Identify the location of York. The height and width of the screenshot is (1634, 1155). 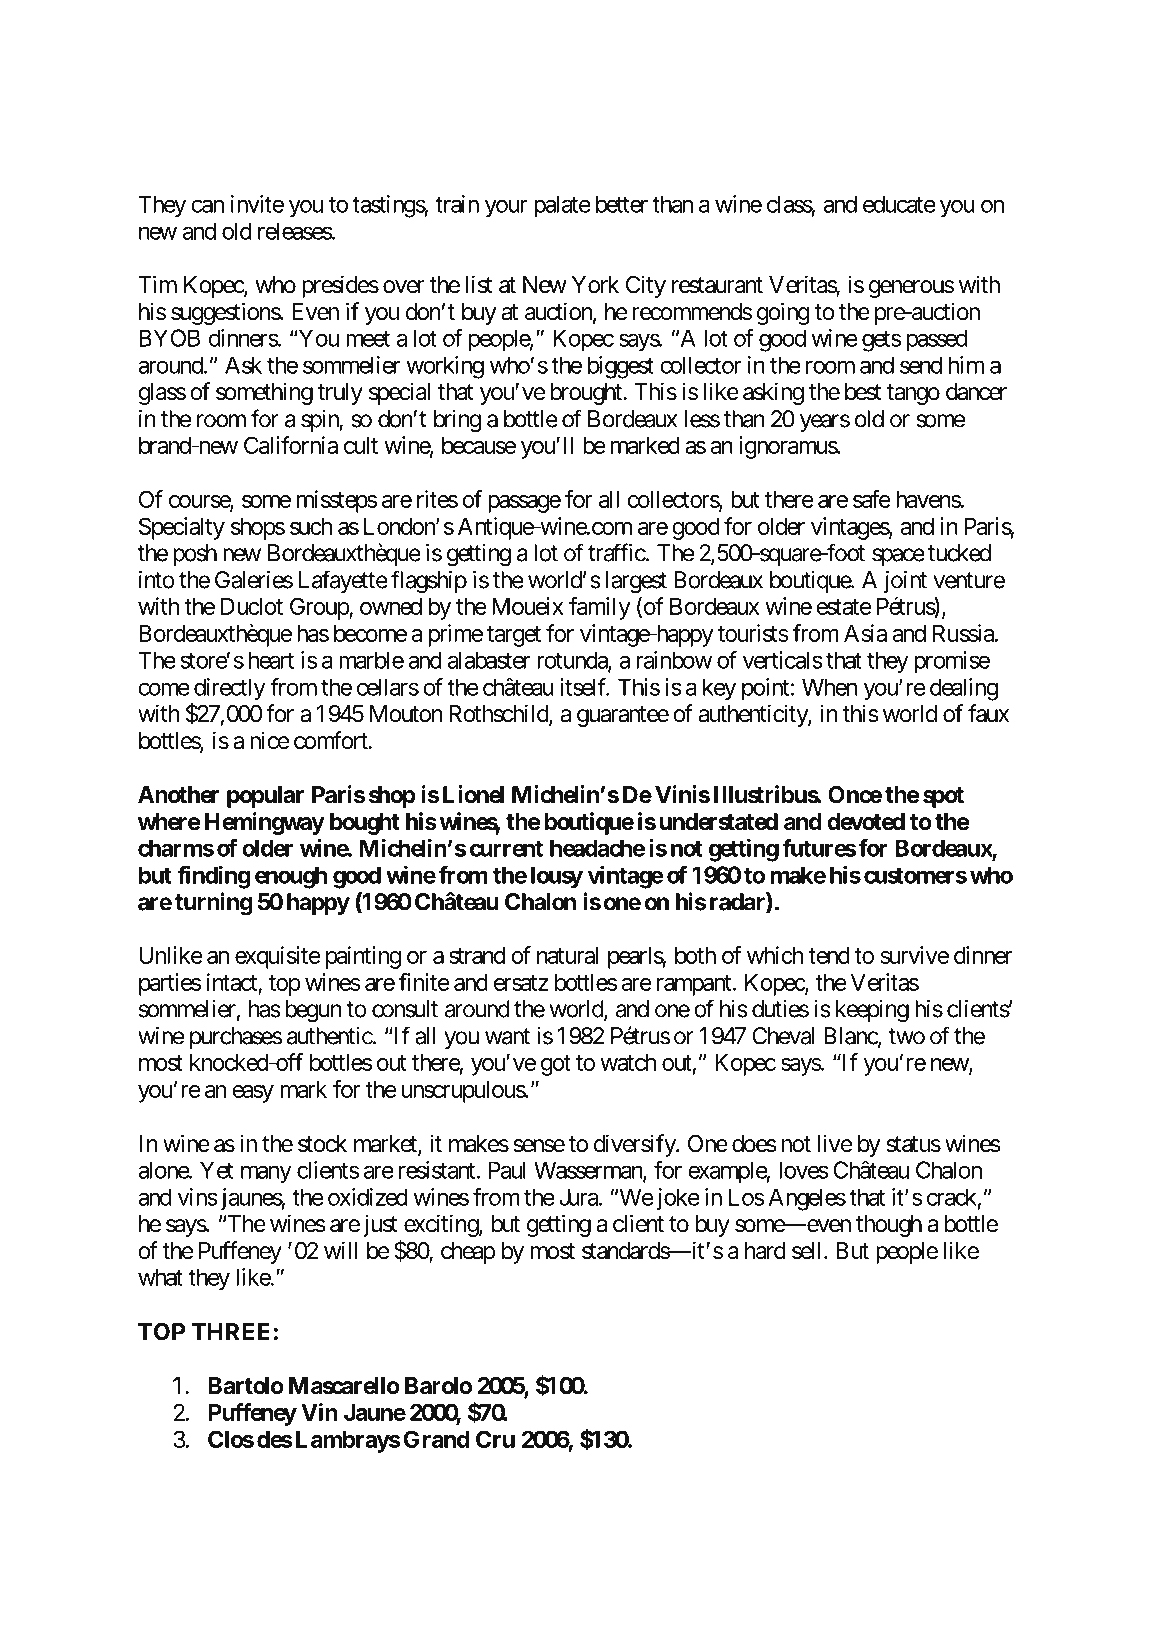
(595, 285).
